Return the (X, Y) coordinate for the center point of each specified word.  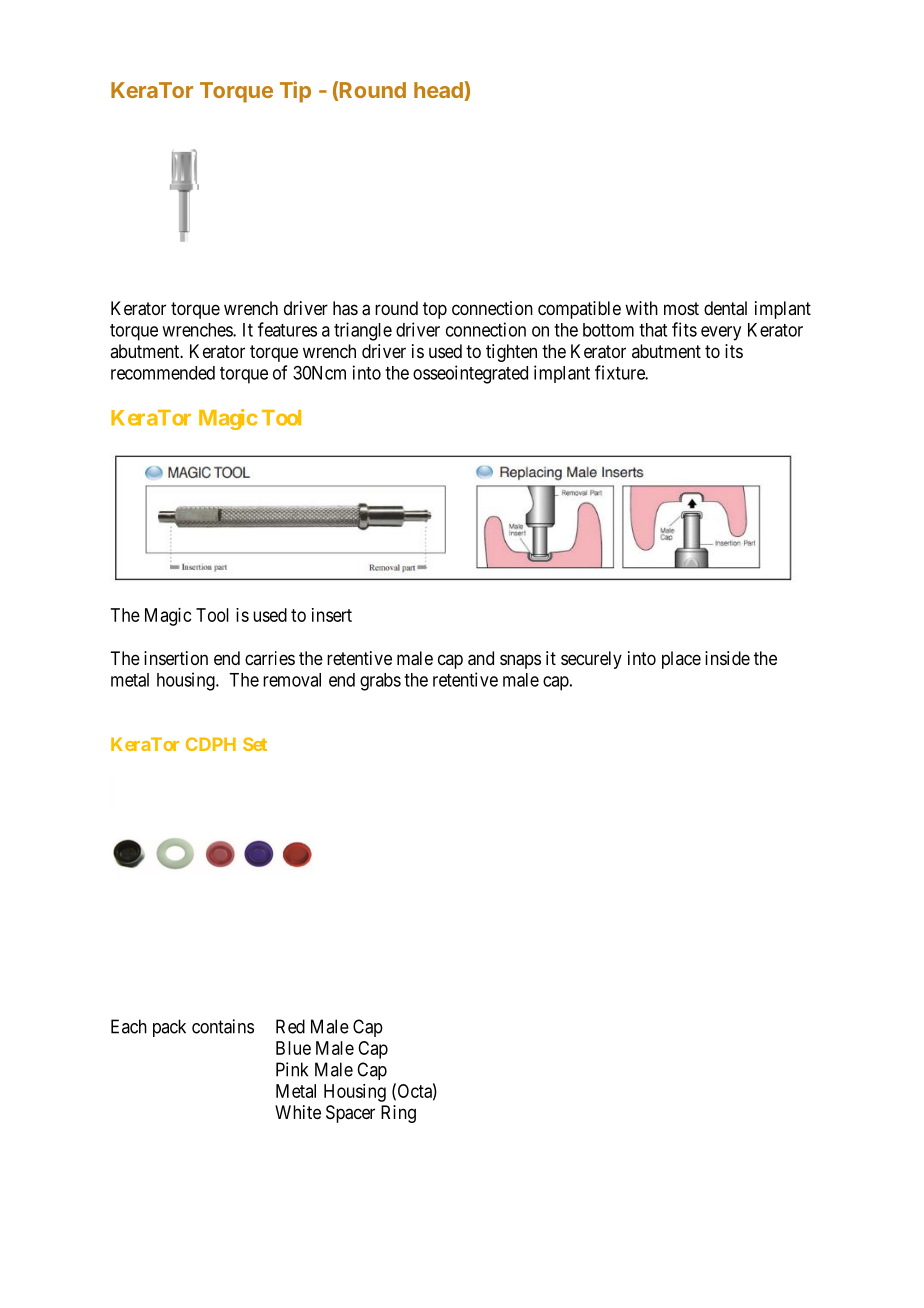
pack (169, 1028)
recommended (163, 373)
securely (591, 660)
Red (290, 1026)
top (435, 310)
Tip (295, 92)
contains (223, 1026)
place (681, 660)
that (653, 330)
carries (270, 658)
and (481, 658)
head (438, 90)
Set (255, 744)
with (641, 308)
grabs (380, 682)
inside (727, 658)
